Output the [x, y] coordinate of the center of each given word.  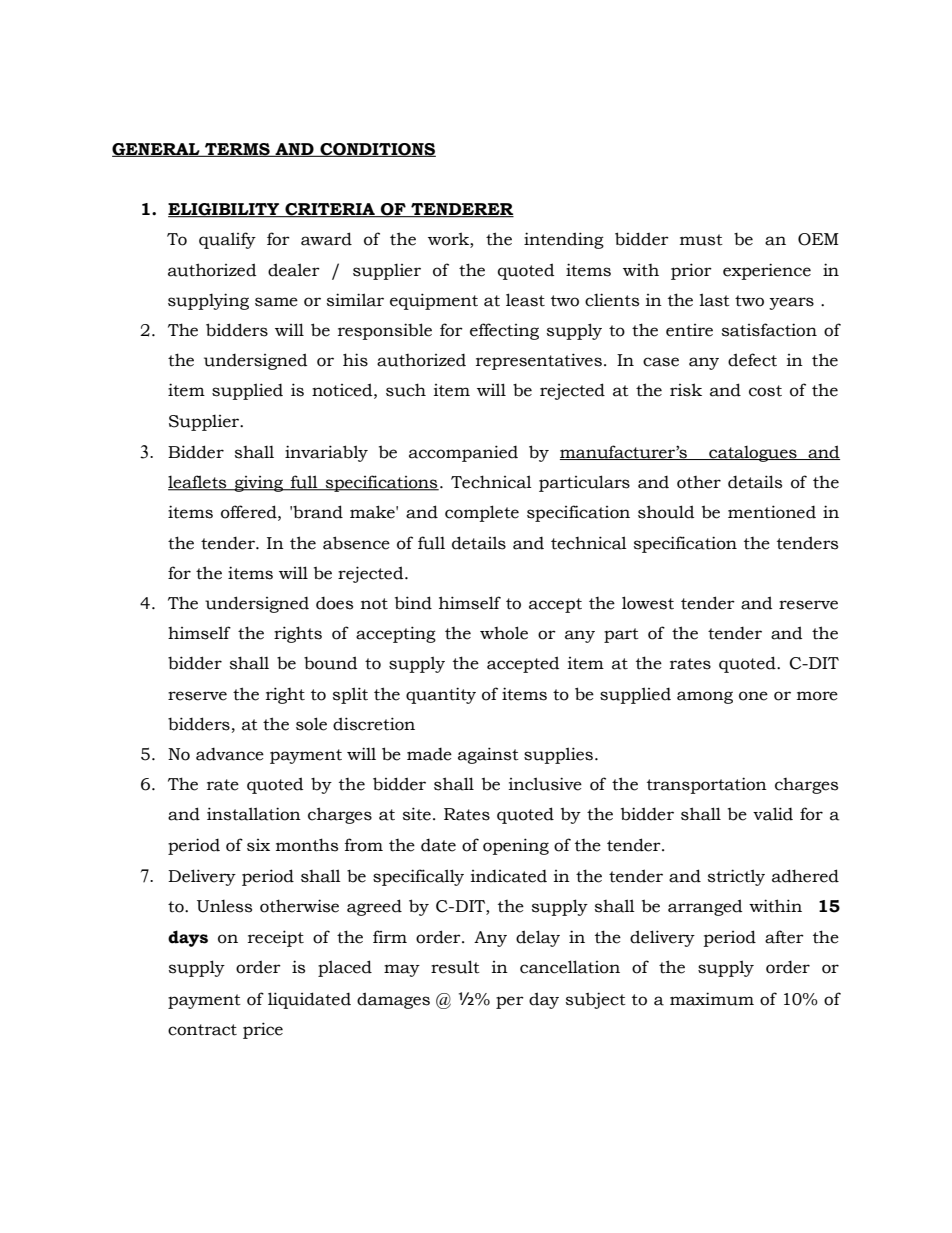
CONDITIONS [377, 150]
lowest [648, 603]
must [701, 240]
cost [765, 391]
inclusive [545, 784]
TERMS [237, 150]
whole [504, 633]
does [334, 603]
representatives [539, 361]
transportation [707, 785]
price [263, 1030]
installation [254, 814]
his [355, 360]
